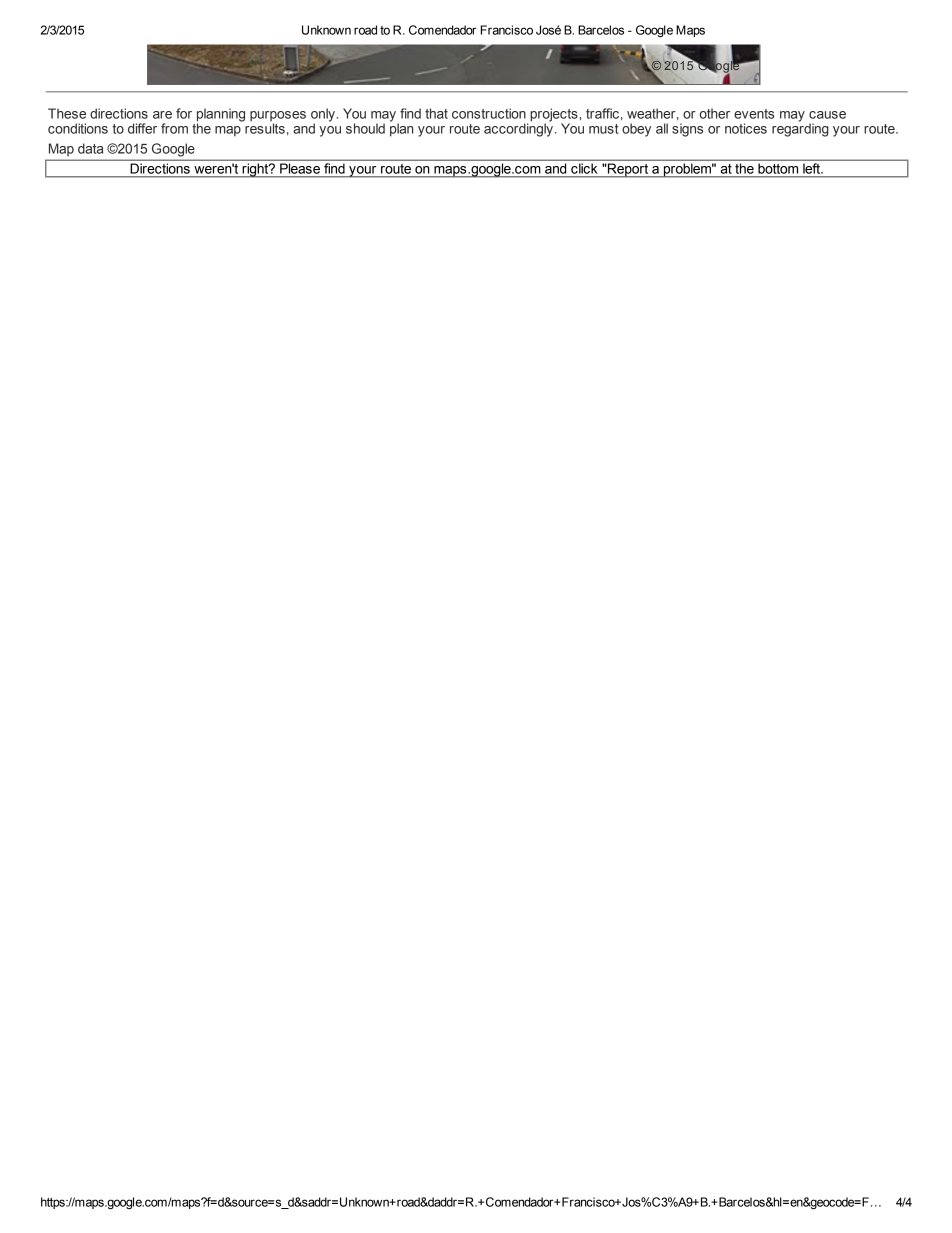 The width and height of the document is (952, 1233). I want to click on that, so click(436, 113).
